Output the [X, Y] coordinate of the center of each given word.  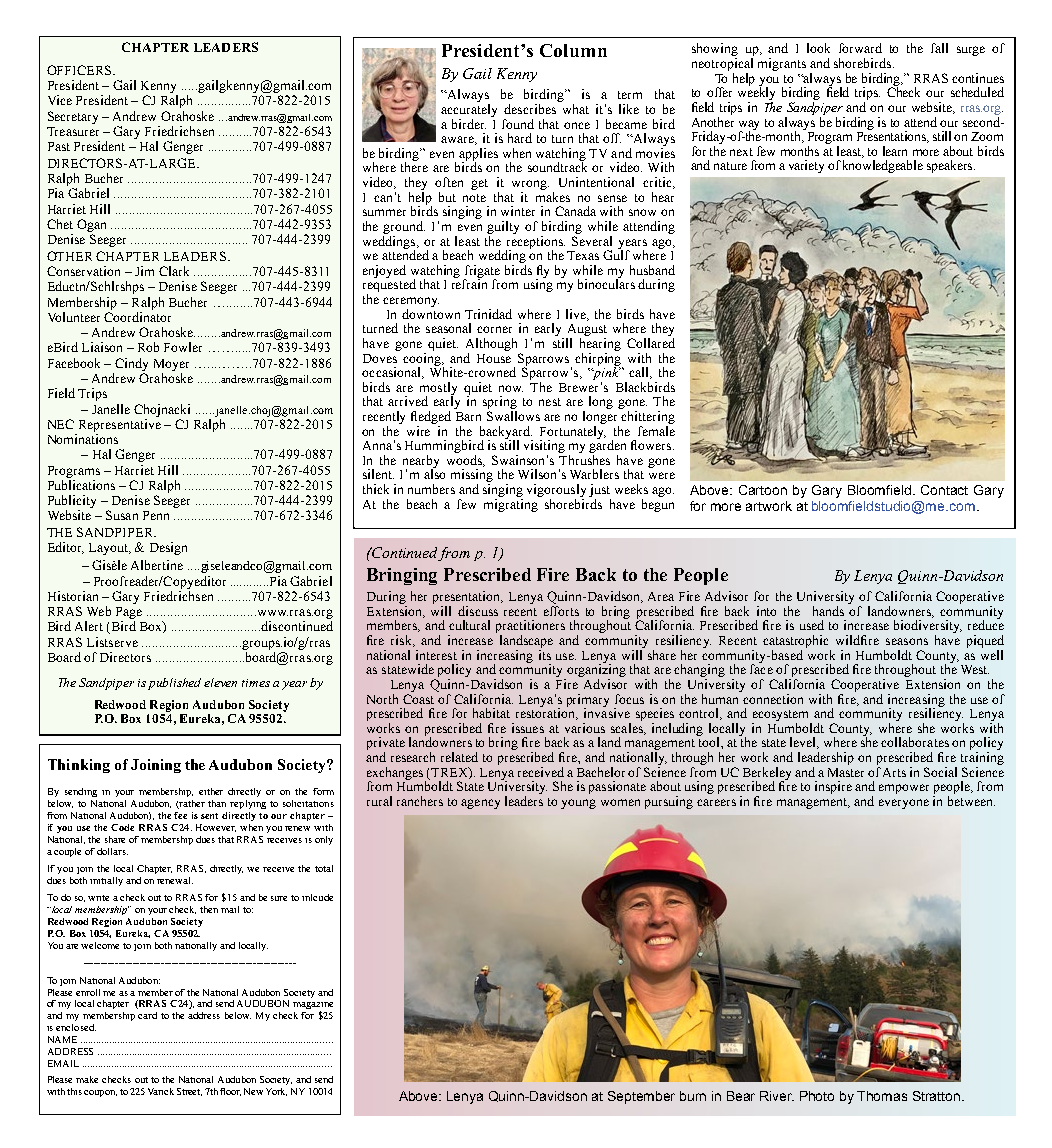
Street [189, 1092]
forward [860, 48]
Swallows [513, 416]
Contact [944, 490]
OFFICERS [80, 70]
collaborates [915, 742]
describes [530, 109]
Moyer [171, 365]
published [174, 684]
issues [528, 728]
